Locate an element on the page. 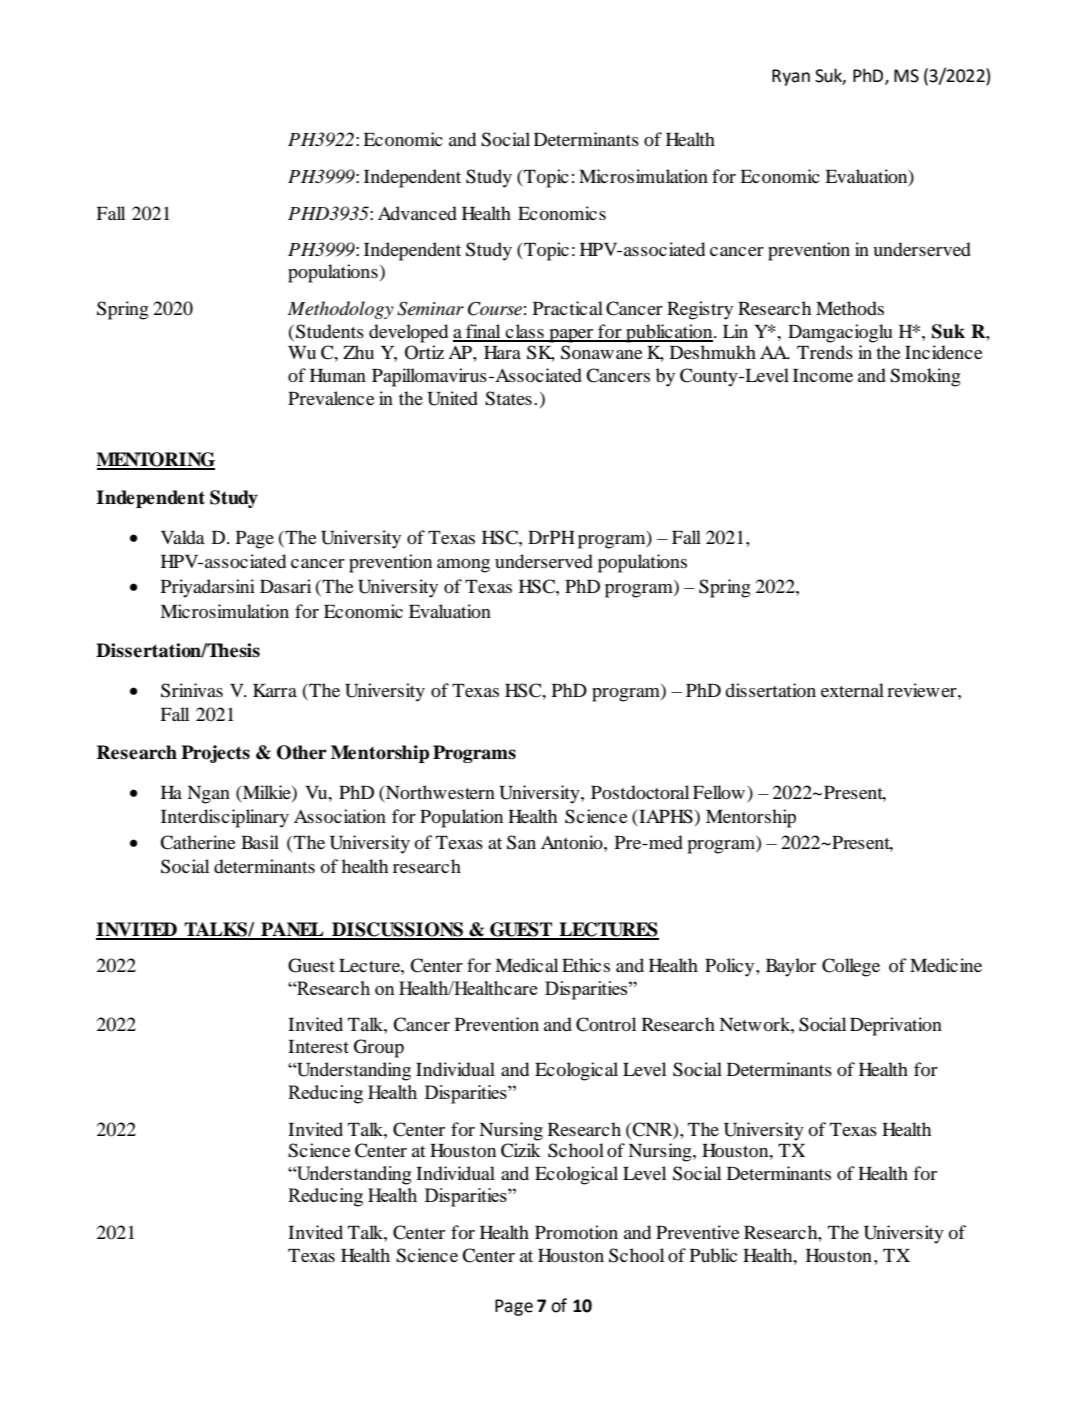 The height and width of the document is (1404, 1085). Methods is located at coordinates (850, 308).
